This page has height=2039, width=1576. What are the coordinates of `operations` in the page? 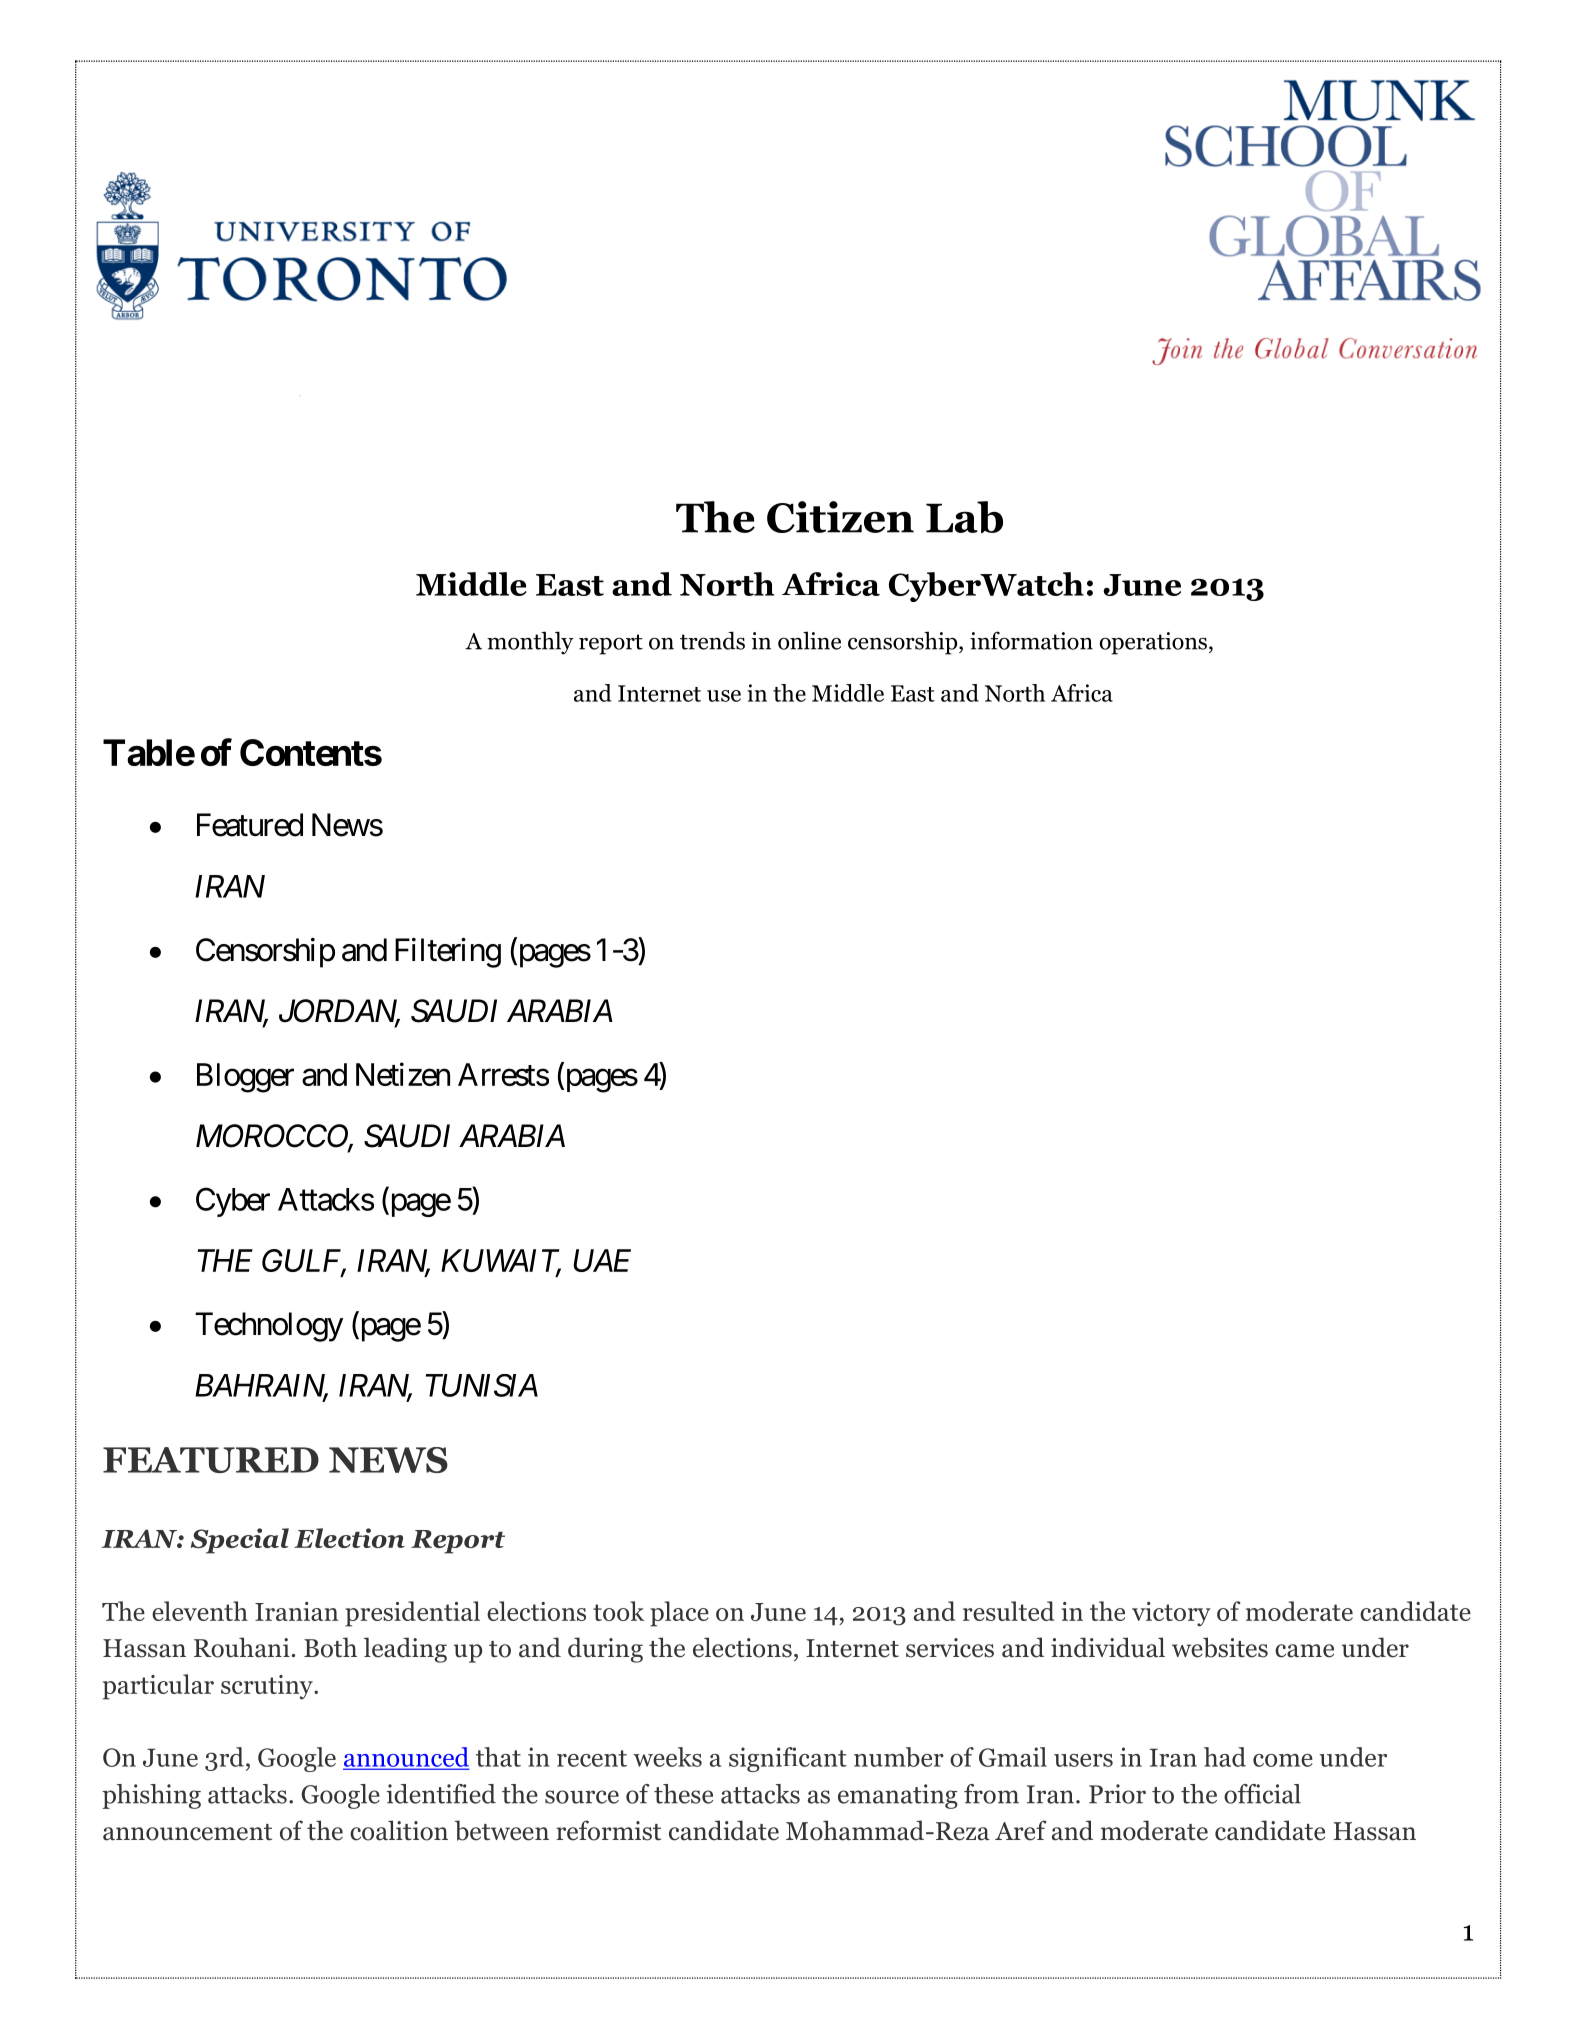 It's located at (1153, 643).
